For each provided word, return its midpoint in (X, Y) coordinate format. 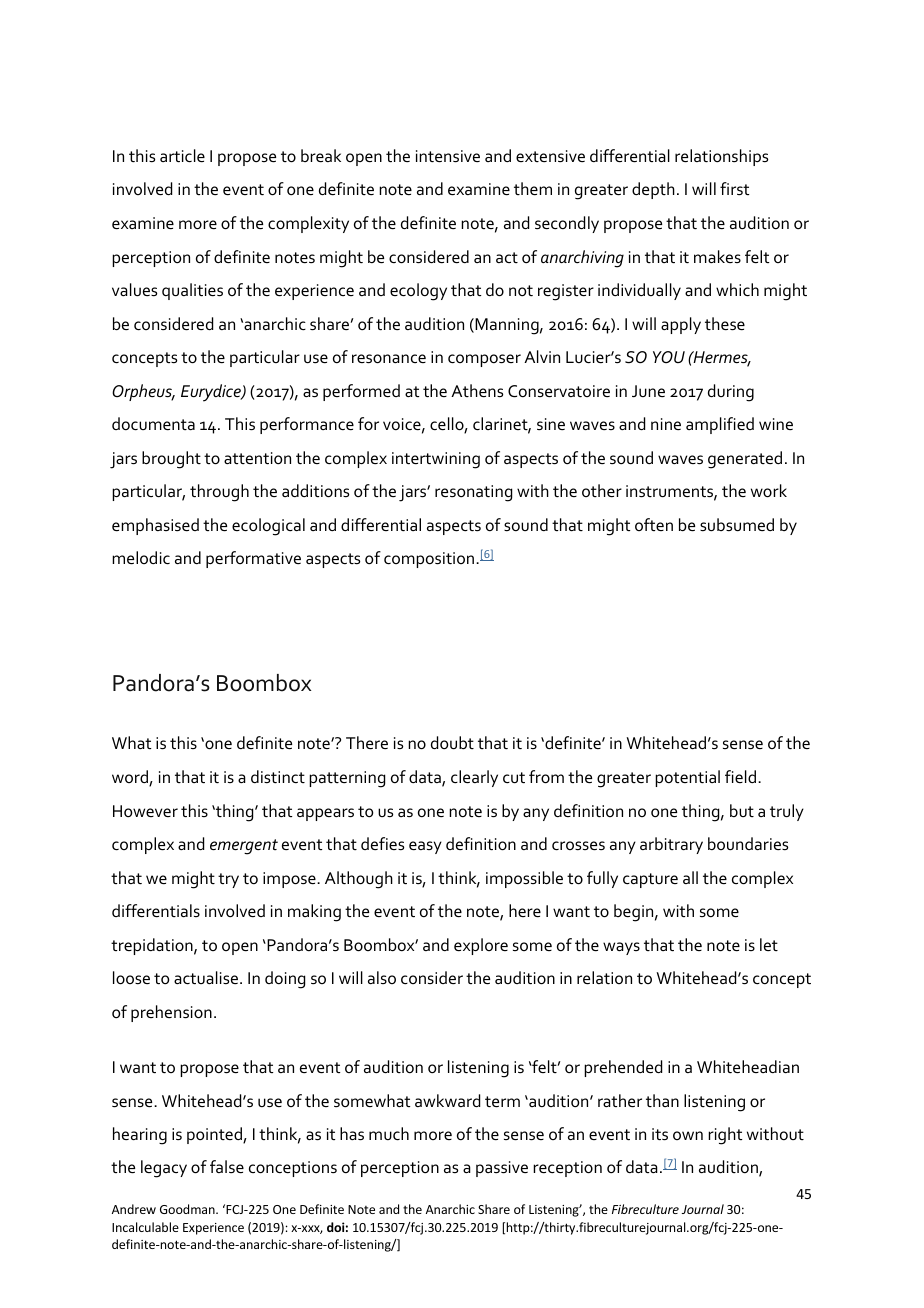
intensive (448, 156)
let (769, 944)
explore (481, 946)
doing (285, 980)
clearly (474, 778)
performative (253, 559)
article (182, 156)
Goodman (188, 1209)
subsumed (737, 525)
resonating (473, 493)
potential (687, 778)
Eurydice (212, 393)
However (145, 811)
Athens (477, 391)
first (734, 188)
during (731, 393)
